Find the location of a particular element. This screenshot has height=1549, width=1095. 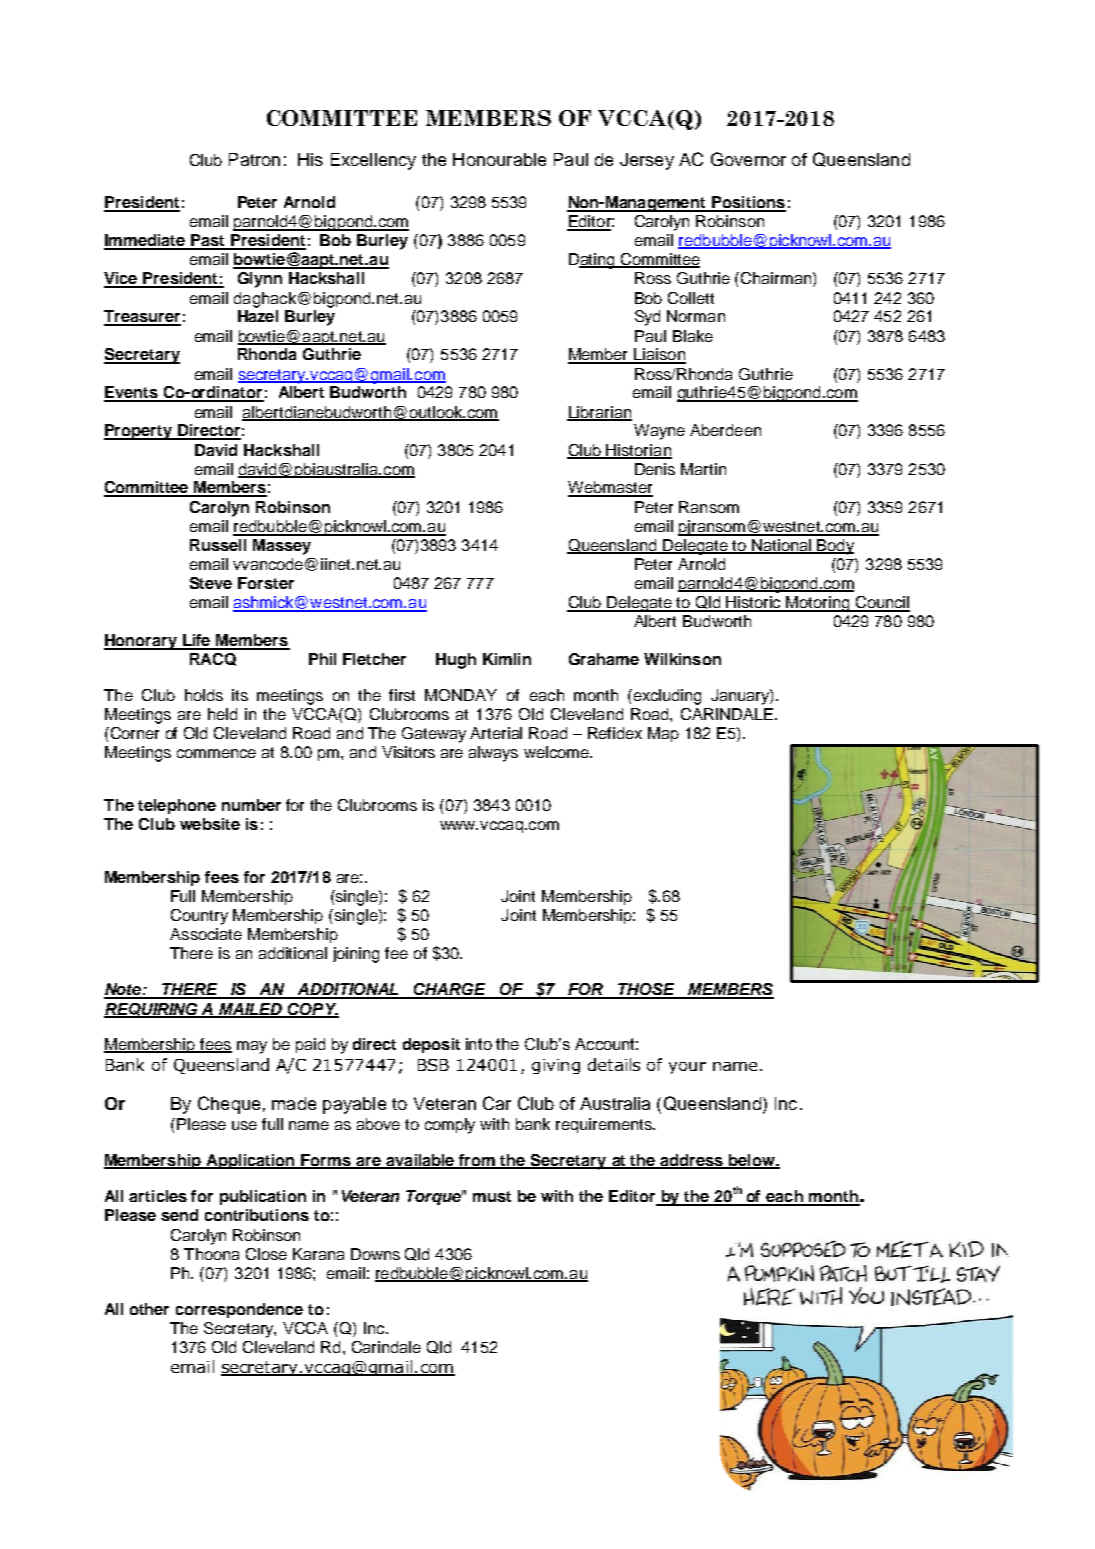

Honourable is located at coordinates (499, 159).
